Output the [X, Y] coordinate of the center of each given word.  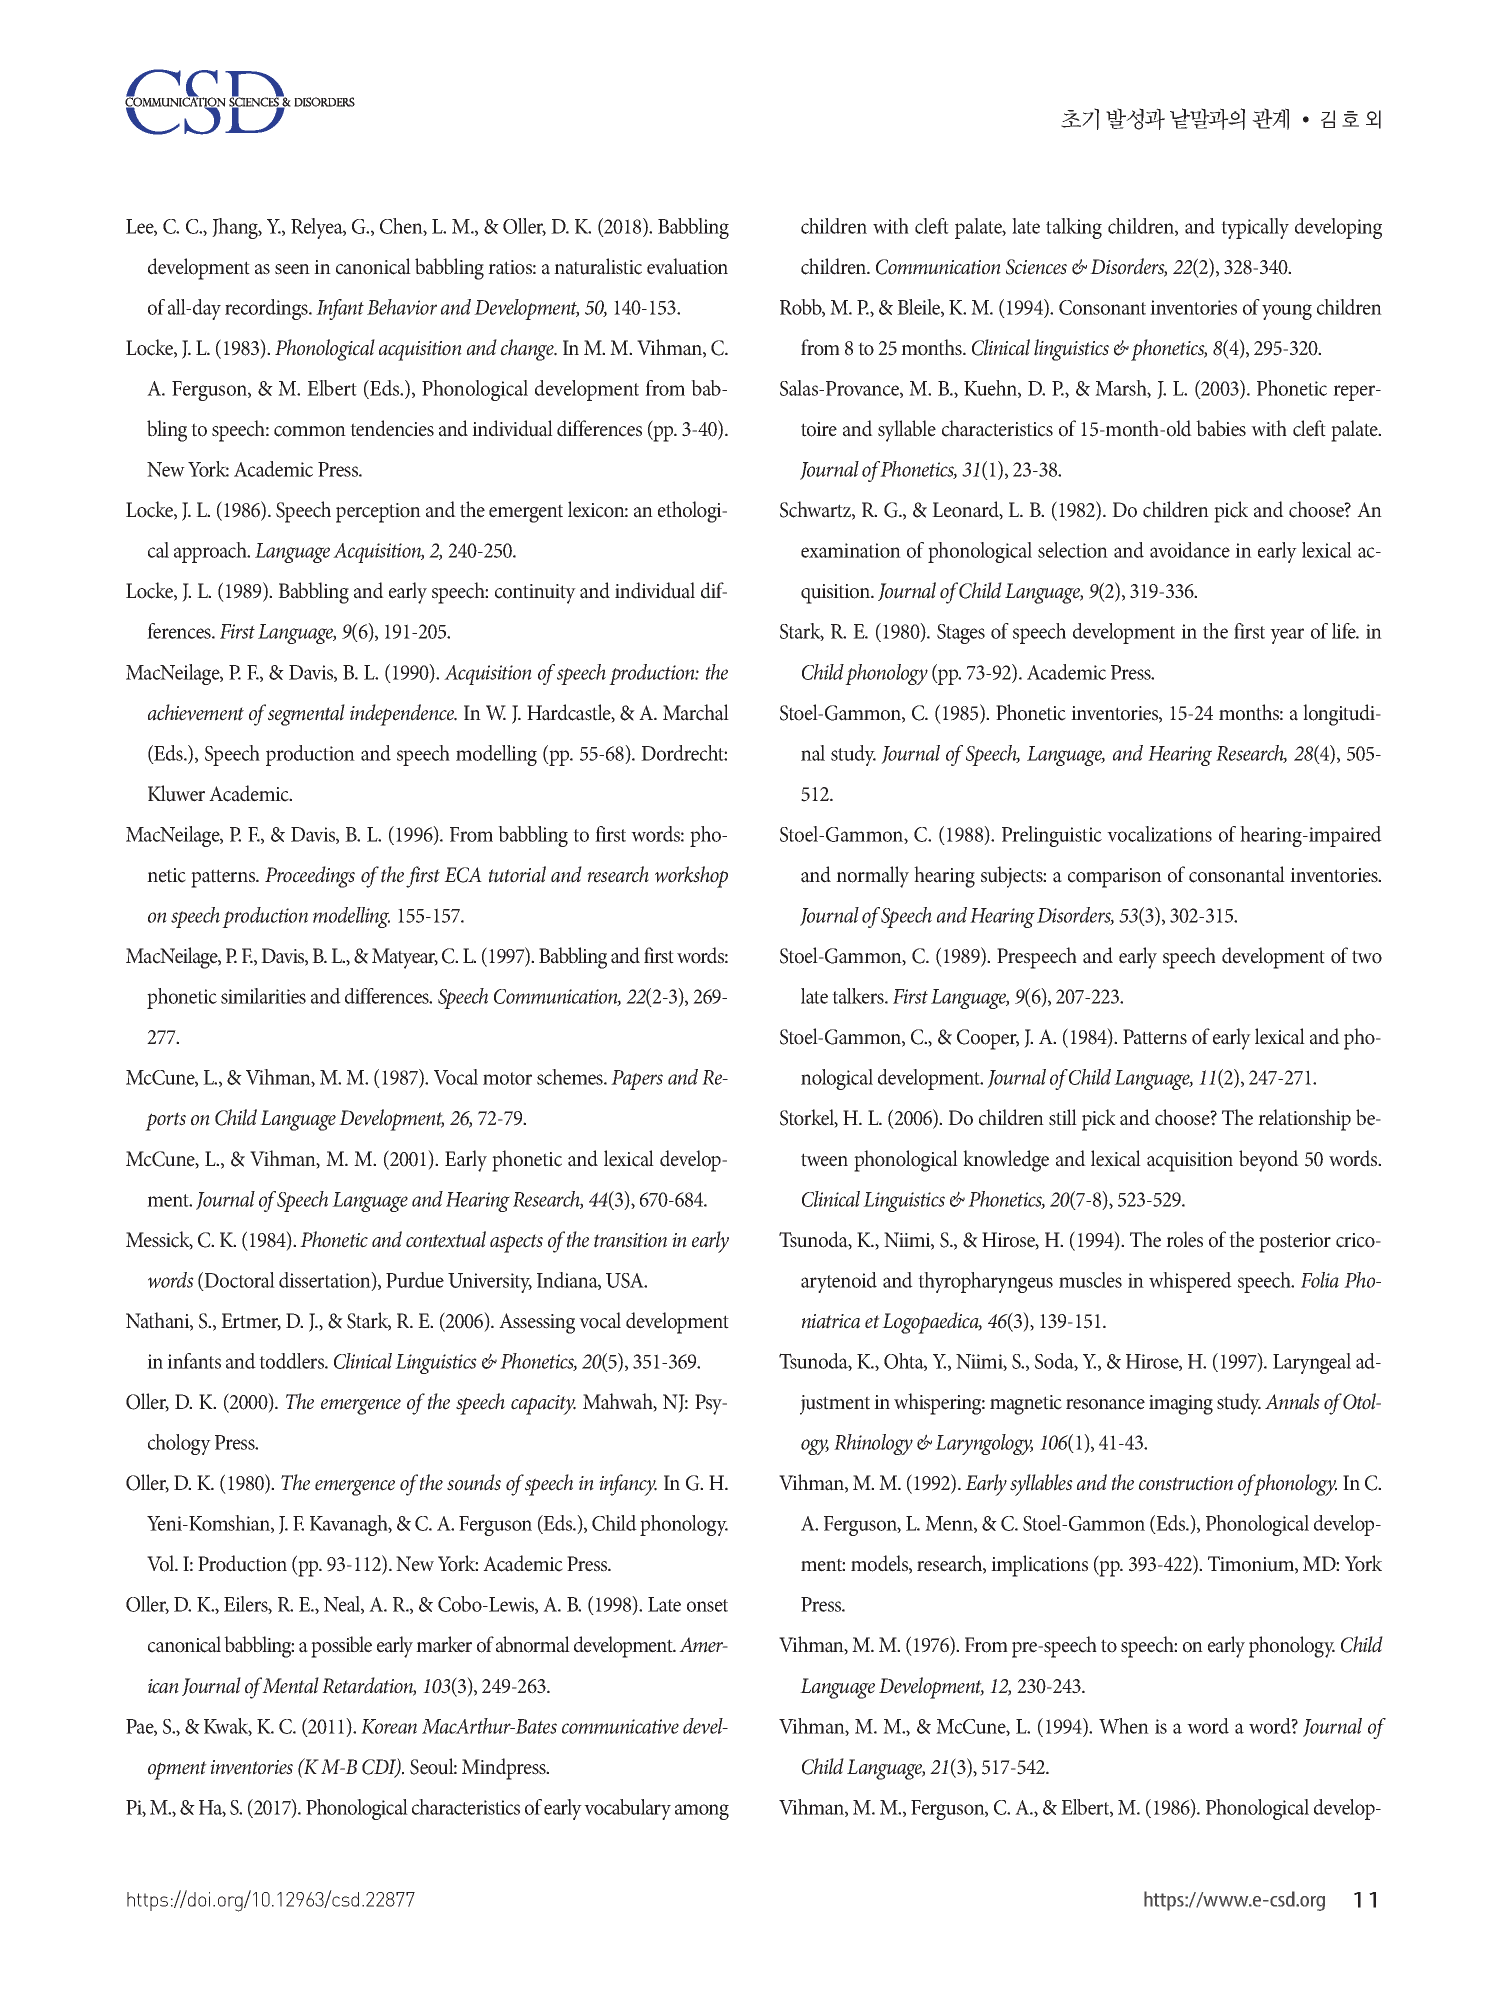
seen [292, 269]
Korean [389, 1726]
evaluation [687, 266]
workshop [691, 877]
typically [1255, 228]
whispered [1190, 1282]
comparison [1115, 878]
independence [403, 715]
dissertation [326, 1281]
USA [626, 1280]
